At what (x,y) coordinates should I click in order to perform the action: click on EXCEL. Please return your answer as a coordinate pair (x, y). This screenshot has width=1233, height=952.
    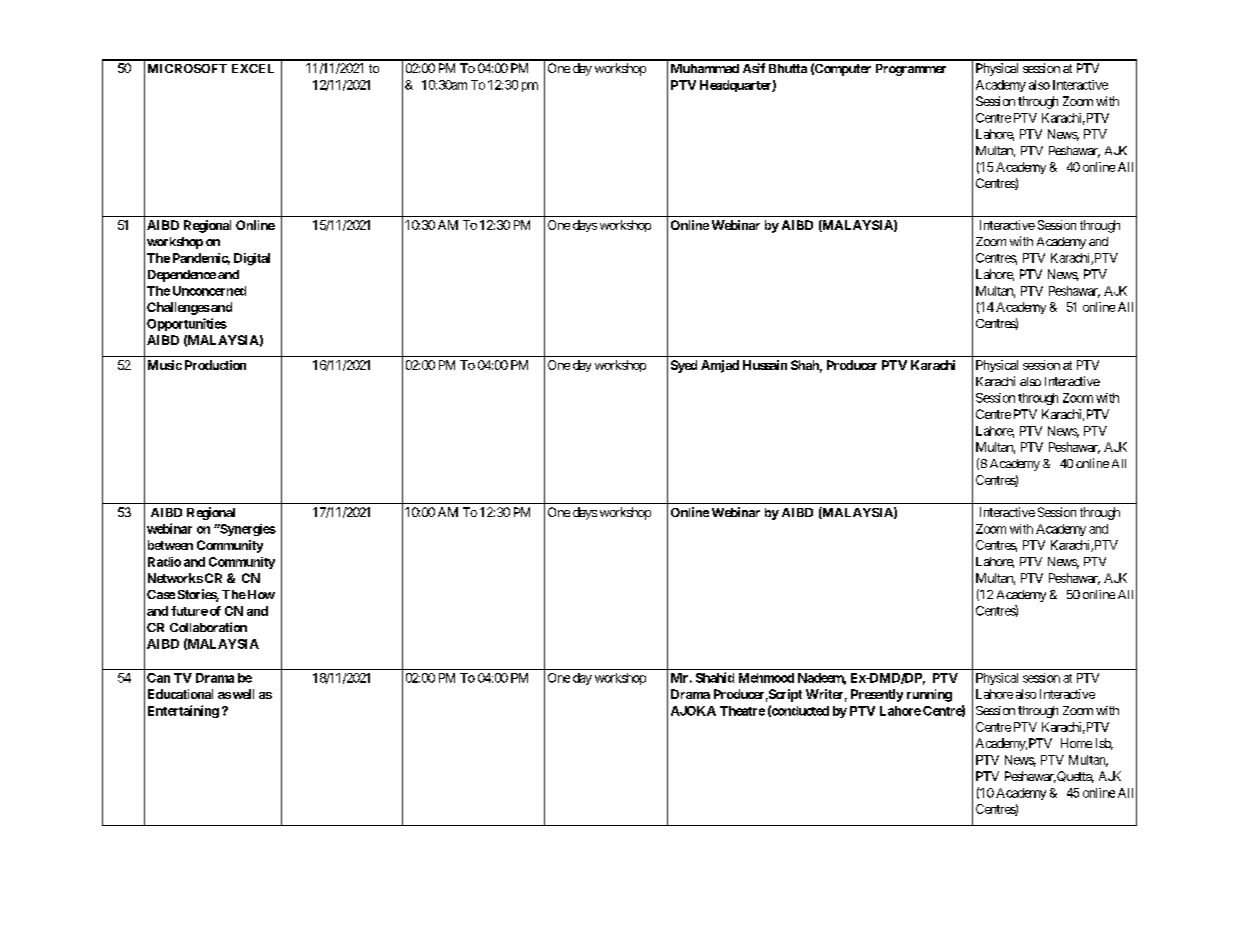
    Looking at the image, I should click on (253, 68).
